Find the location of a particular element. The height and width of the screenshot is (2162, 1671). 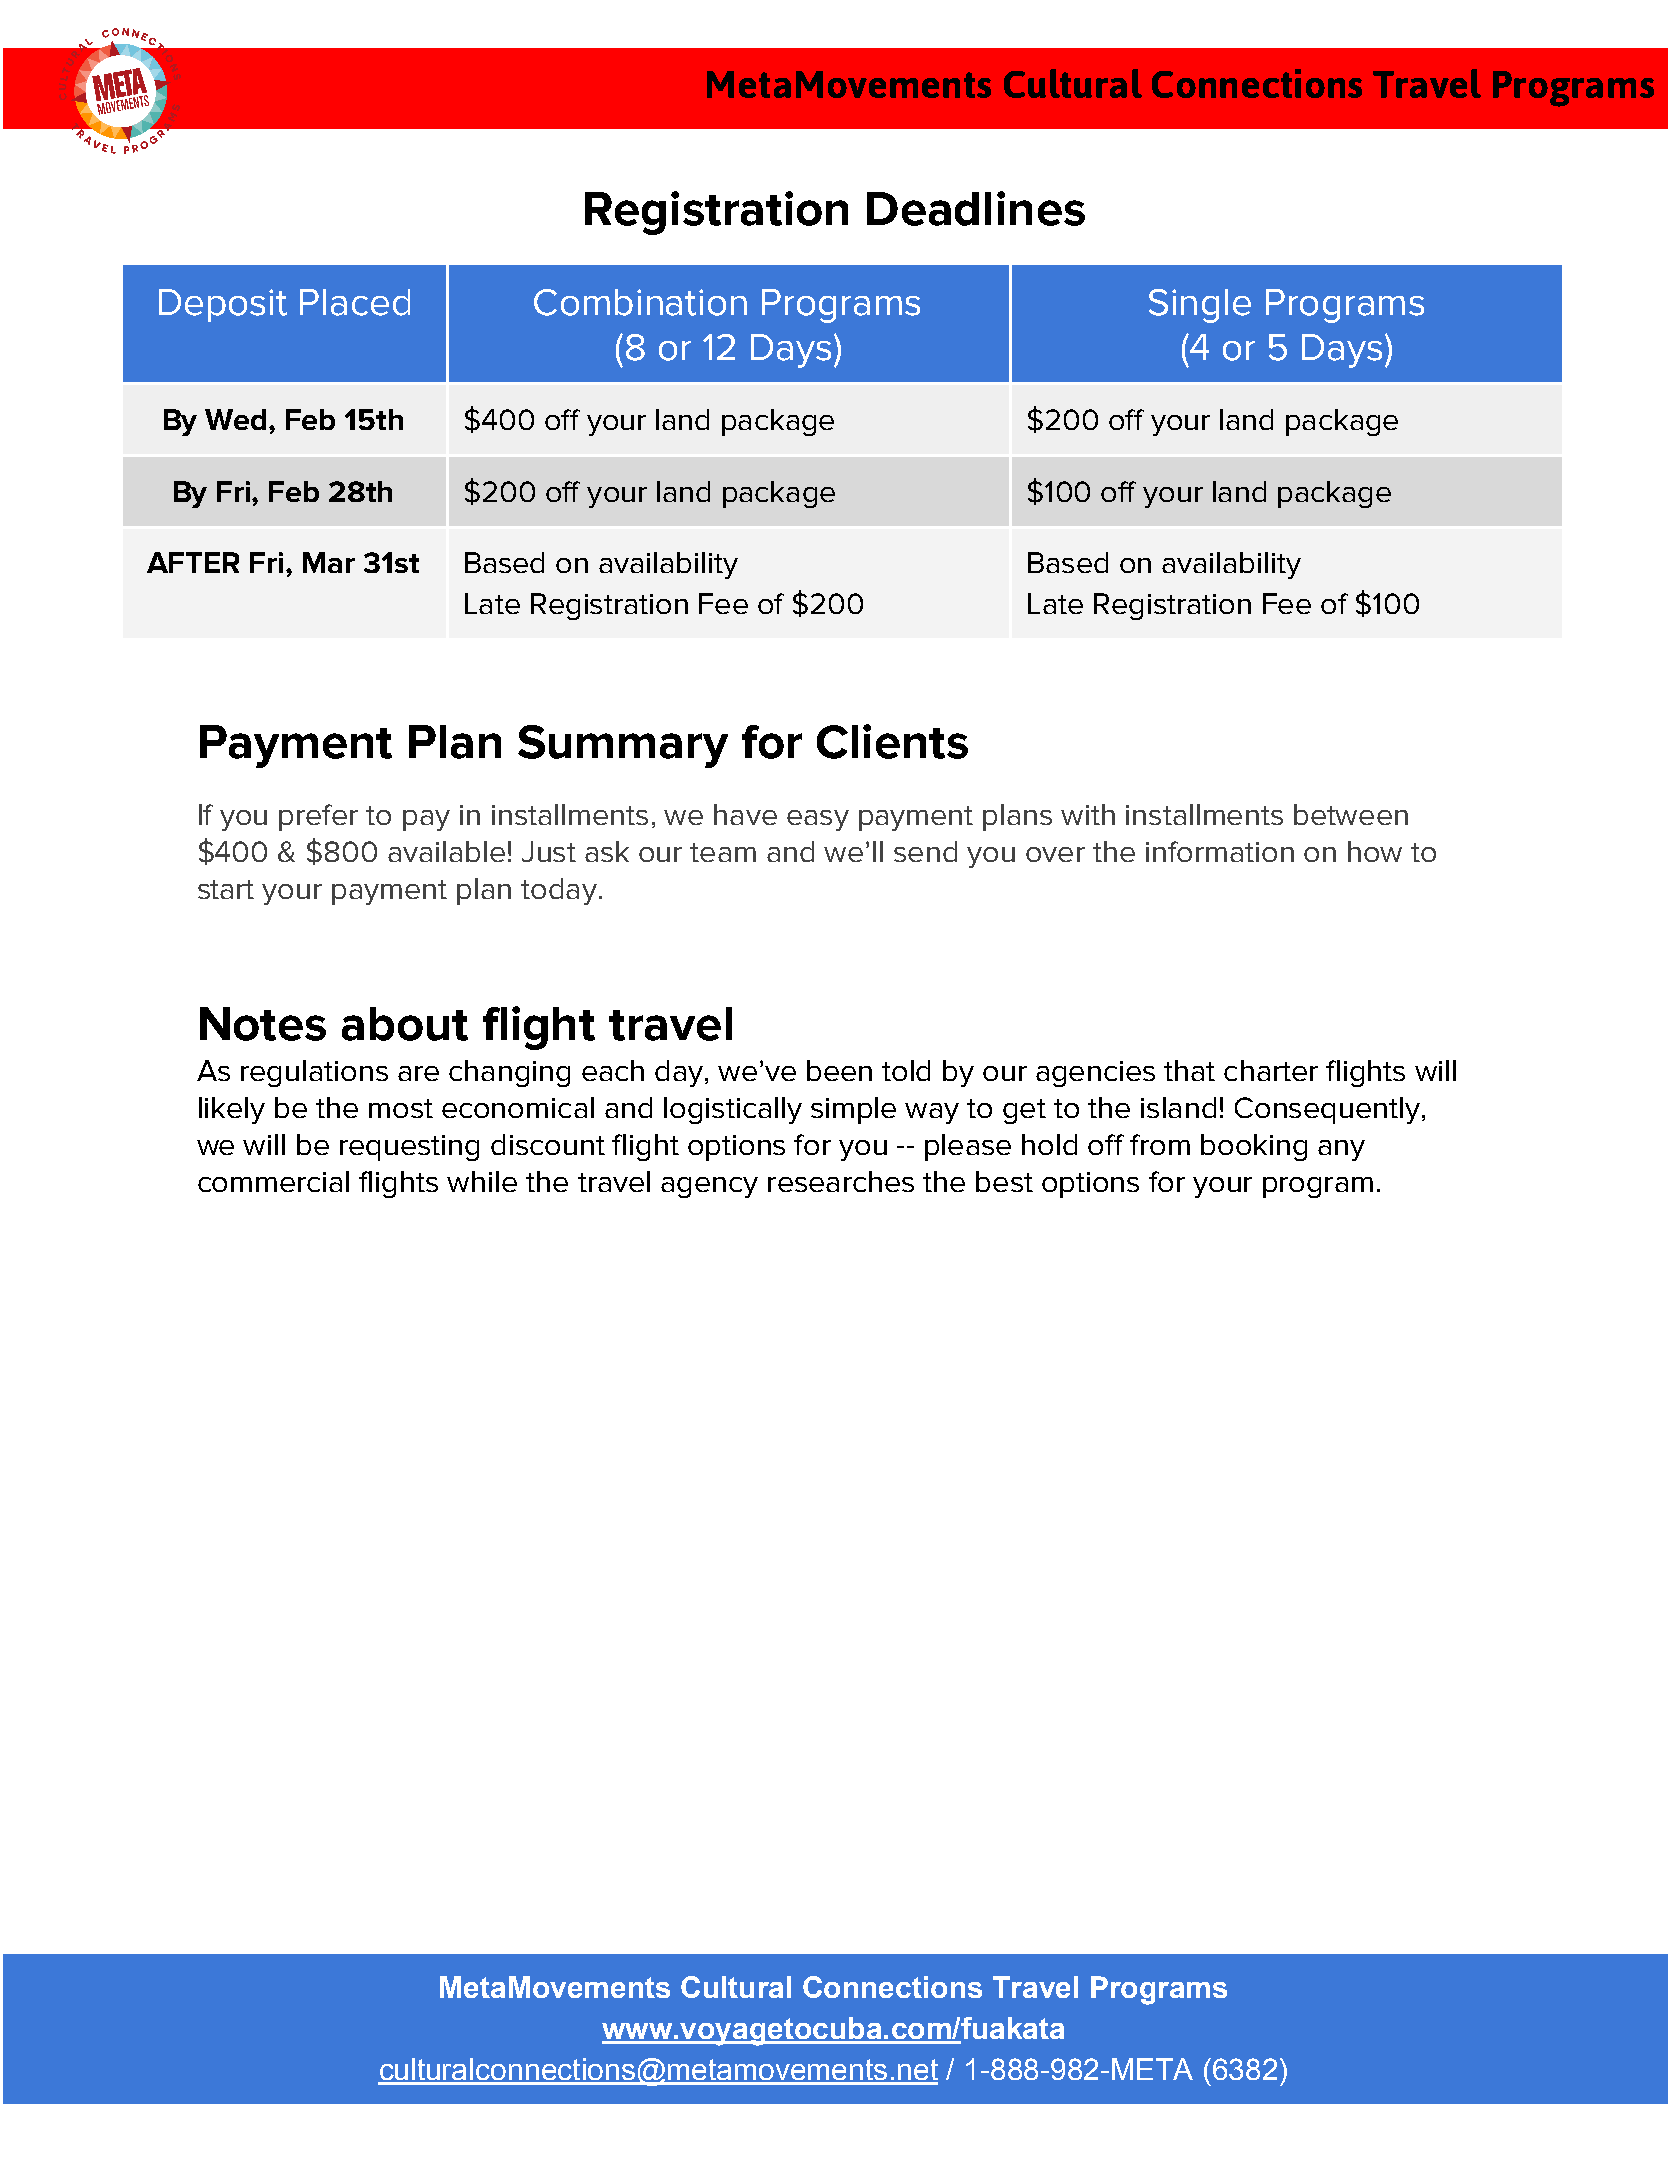

between is located at coordinates (1351, 814).
